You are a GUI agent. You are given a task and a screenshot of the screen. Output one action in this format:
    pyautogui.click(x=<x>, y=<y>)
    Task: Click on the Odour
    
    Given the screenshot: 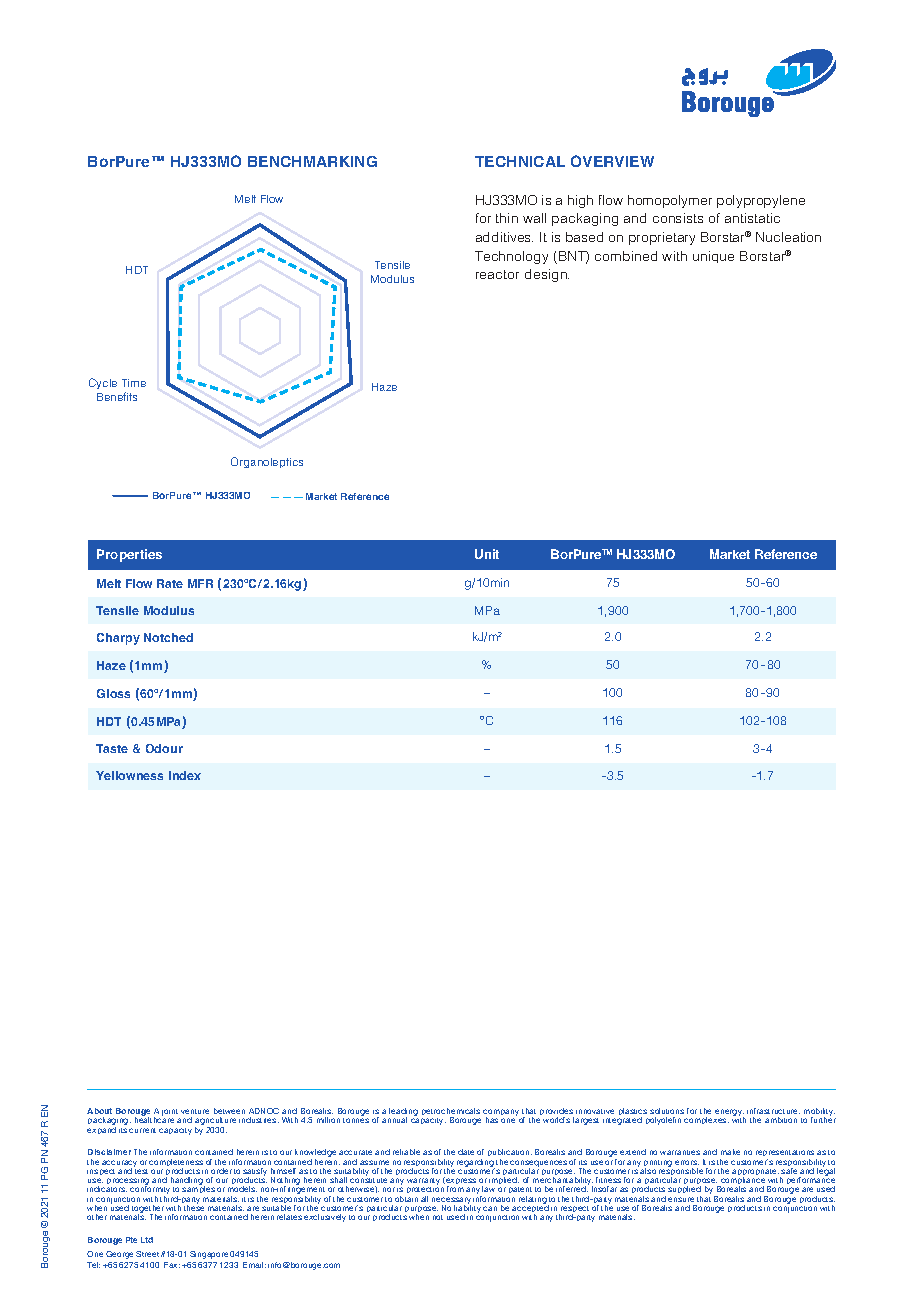 What is the action you would take?
    pyautogui.click(x=164, y=748)
